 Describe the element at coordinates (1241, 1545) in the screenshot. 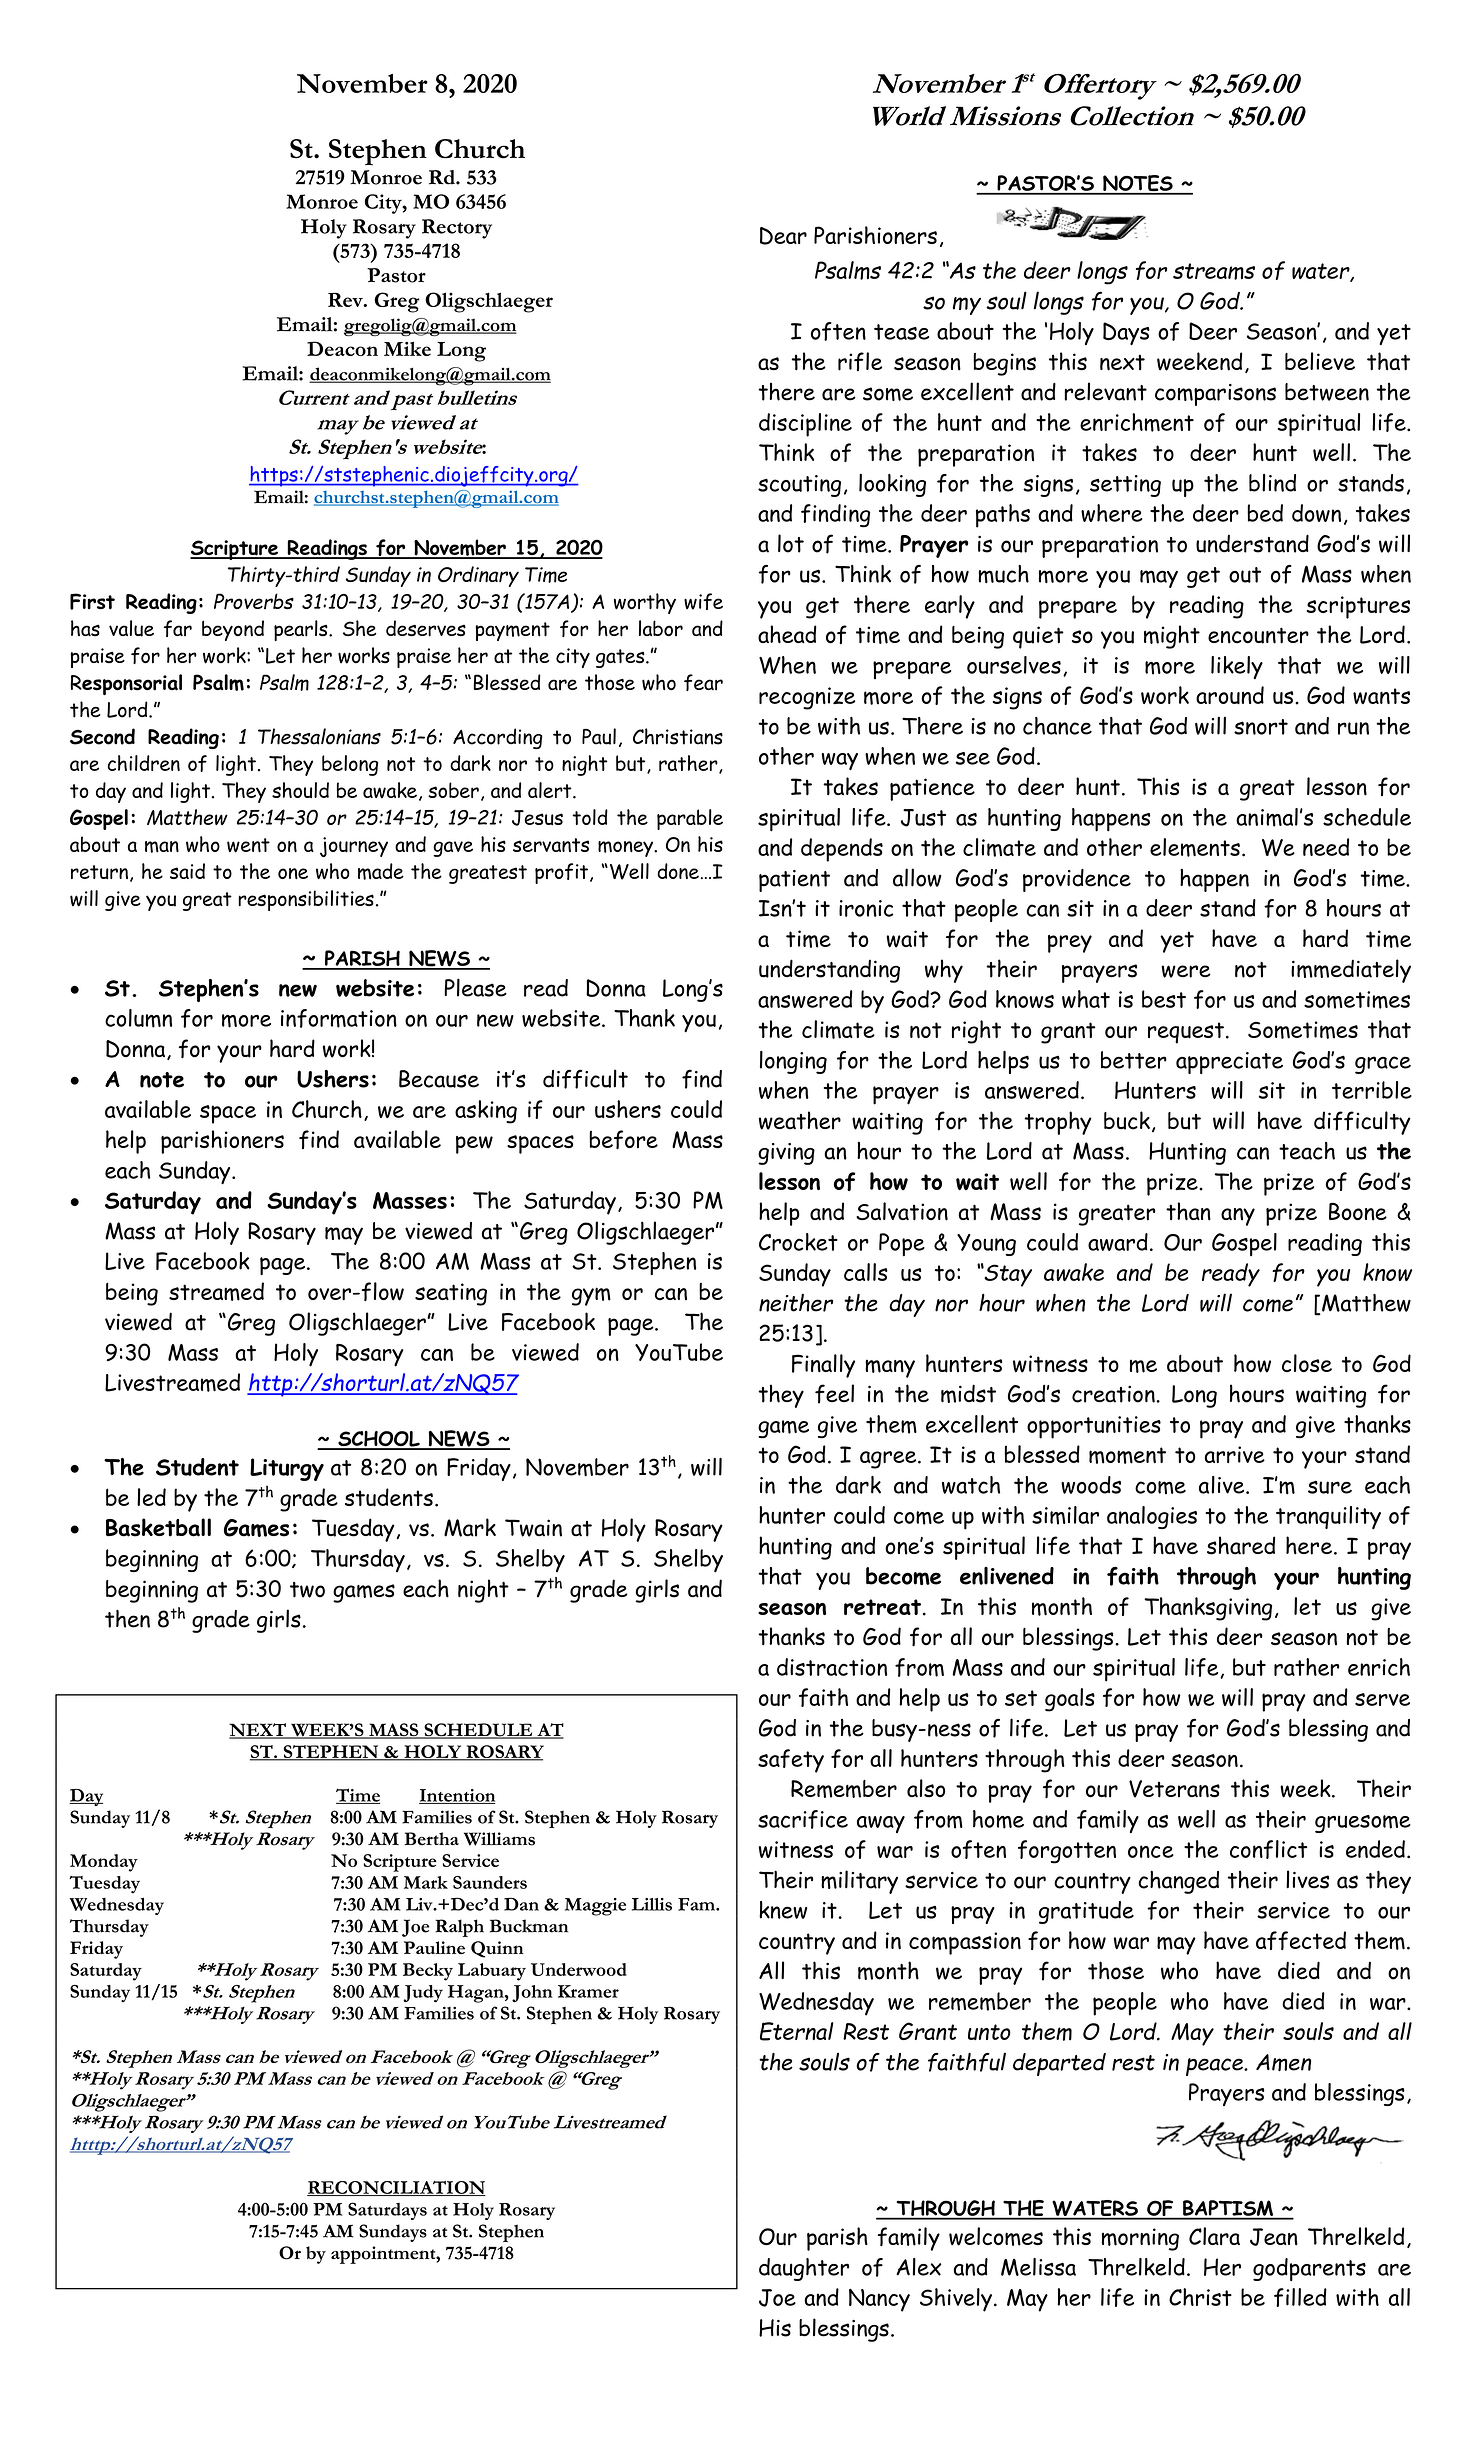

I see `shared` at that location.
